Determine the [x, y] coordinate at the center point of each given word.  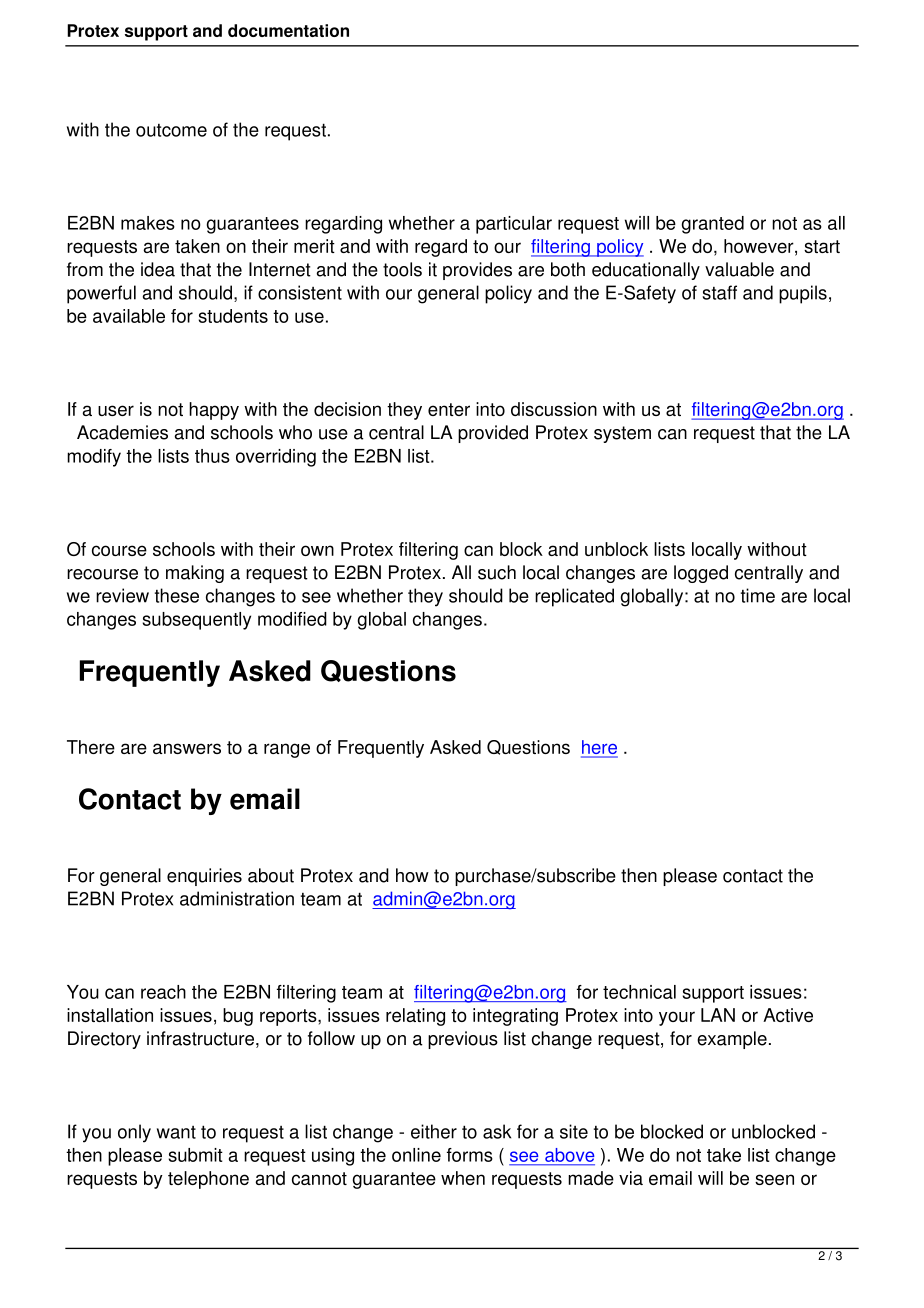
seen [774, 1179]
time [758, 595]
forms [470, 1155]
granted [713, 225]
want [176, 1132]
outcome [171, 130]
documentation [288, 30]
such [497, 572]
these [177, 595]
